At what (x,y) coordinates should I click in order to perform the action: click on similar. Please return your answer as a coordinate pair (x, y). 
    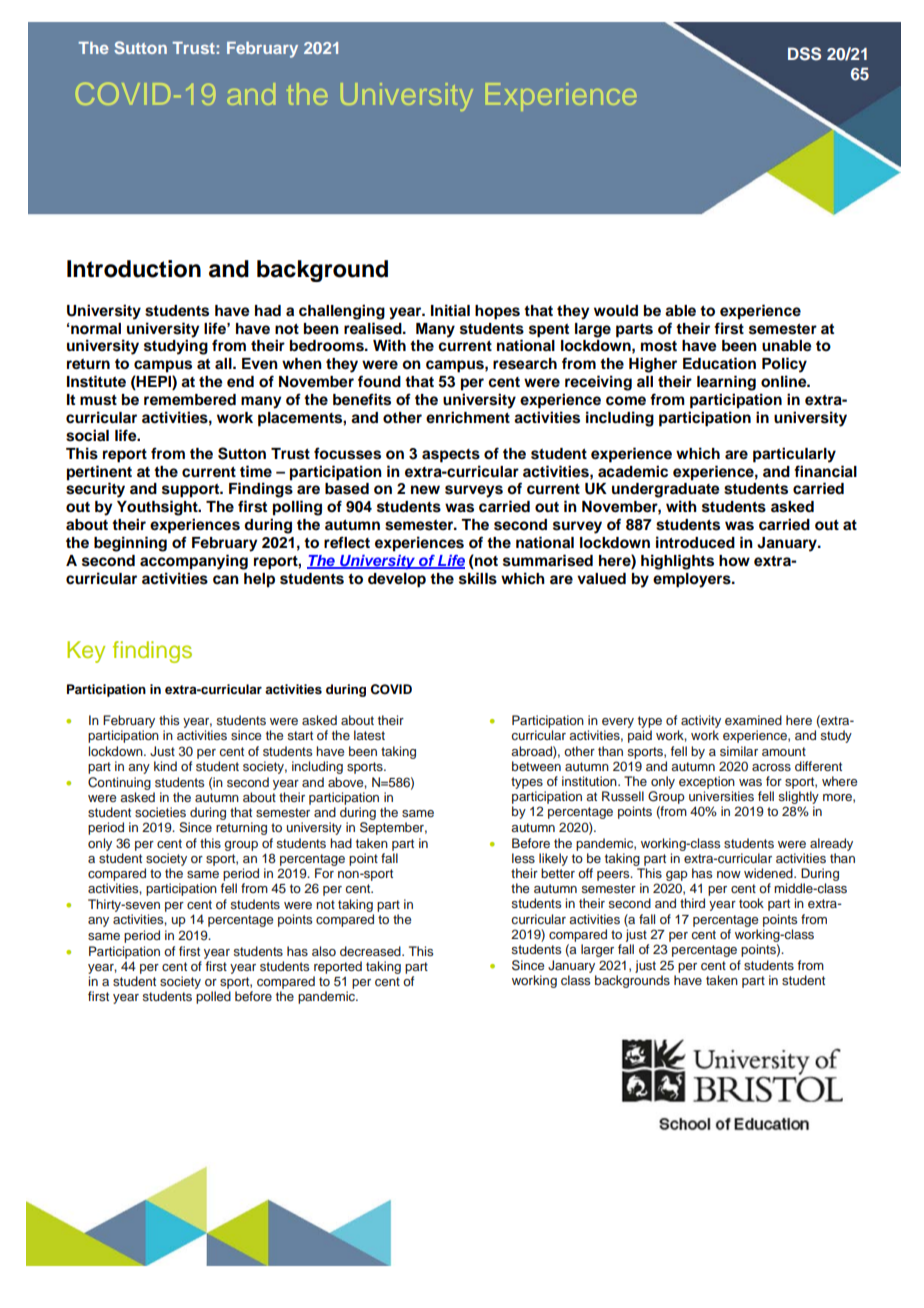
    Looking at the image, I should click on (739, 751).
